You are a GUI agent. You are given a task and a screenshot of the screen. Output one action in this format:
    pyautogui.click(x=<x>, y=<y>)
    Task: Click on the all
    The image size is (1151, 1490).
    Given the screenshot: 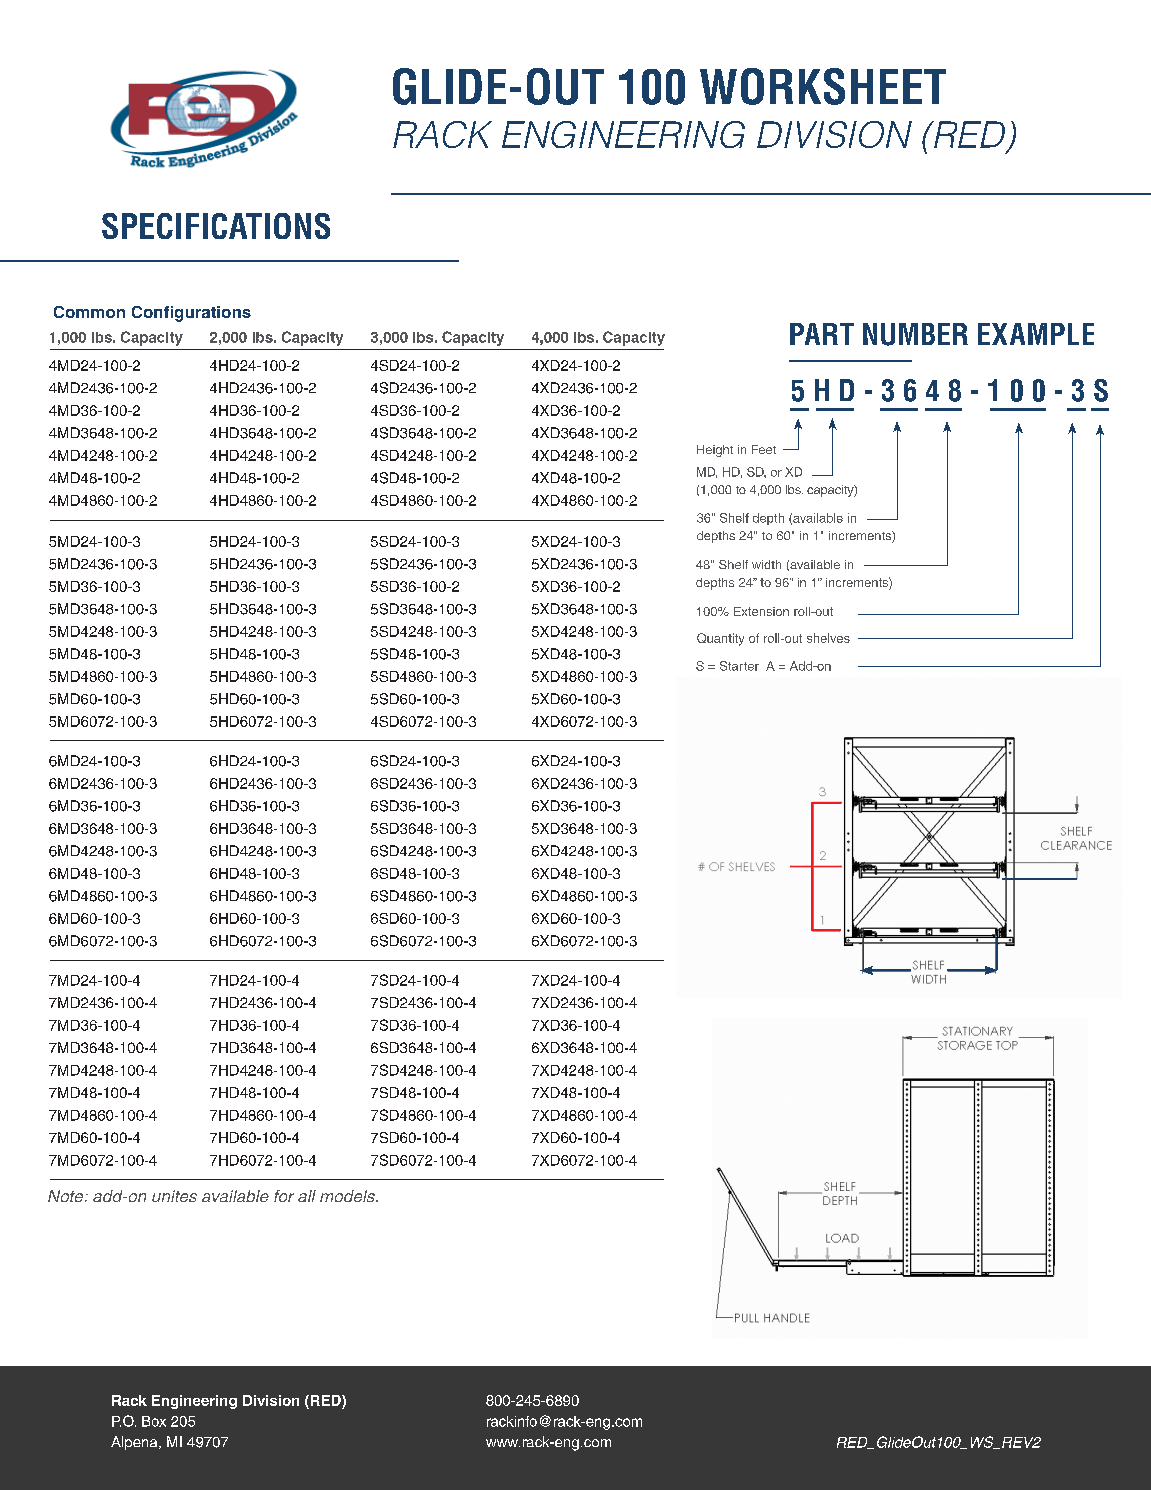 What is the action you would take?
    pyautogui.click(x=307, y=1196)
